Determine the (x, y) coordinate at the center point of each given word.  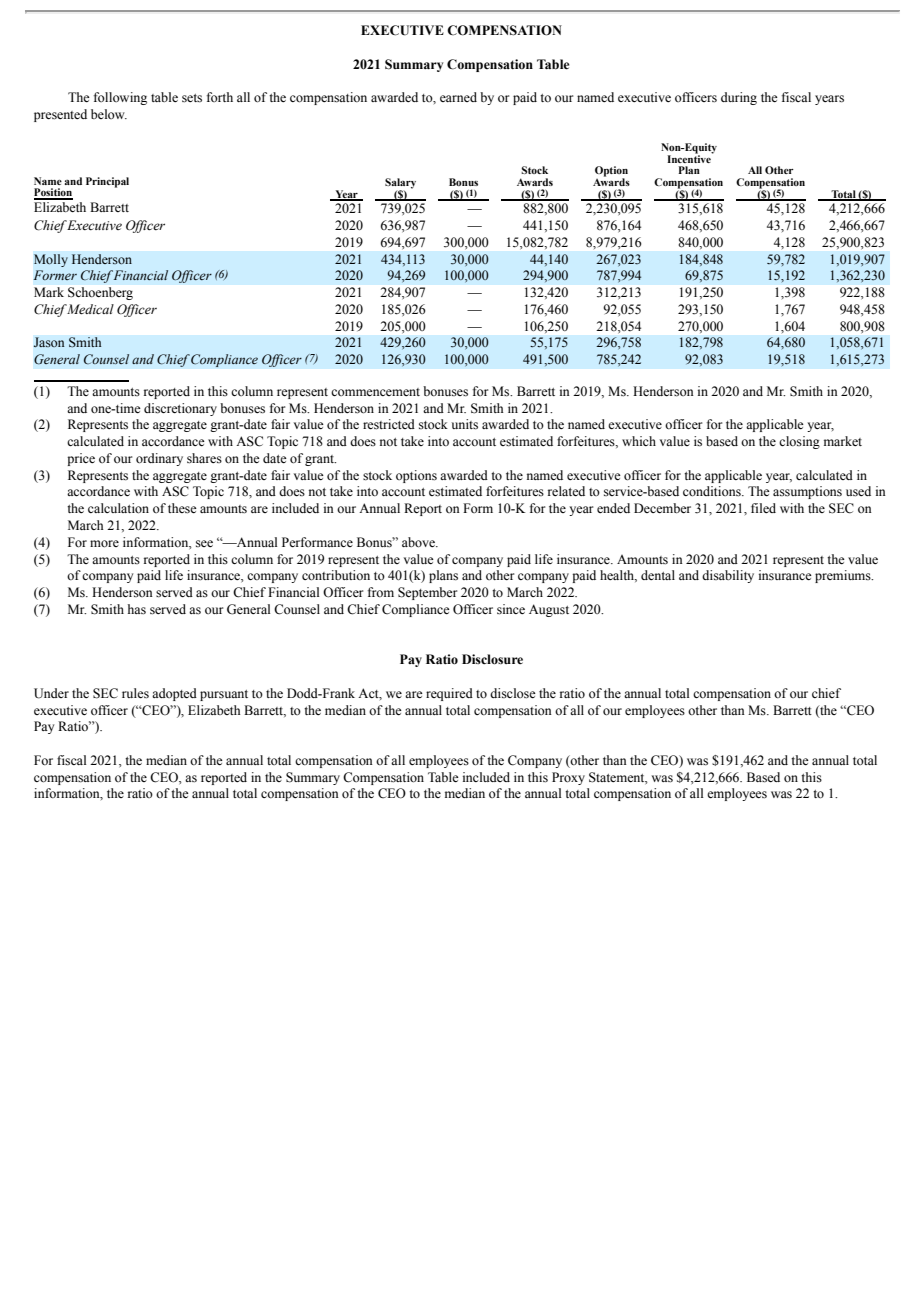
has (137, 609)
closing (799, 442)
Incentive (690, 158)
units (465, 424)
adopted (174, 694)
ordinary (159, 459)
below (109, 114)
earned (458, 97)
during (739, 98)
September (427, 593)
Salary (400, 184)
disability (728, 576)
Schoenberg (100, 293)
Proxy (568, 778)
